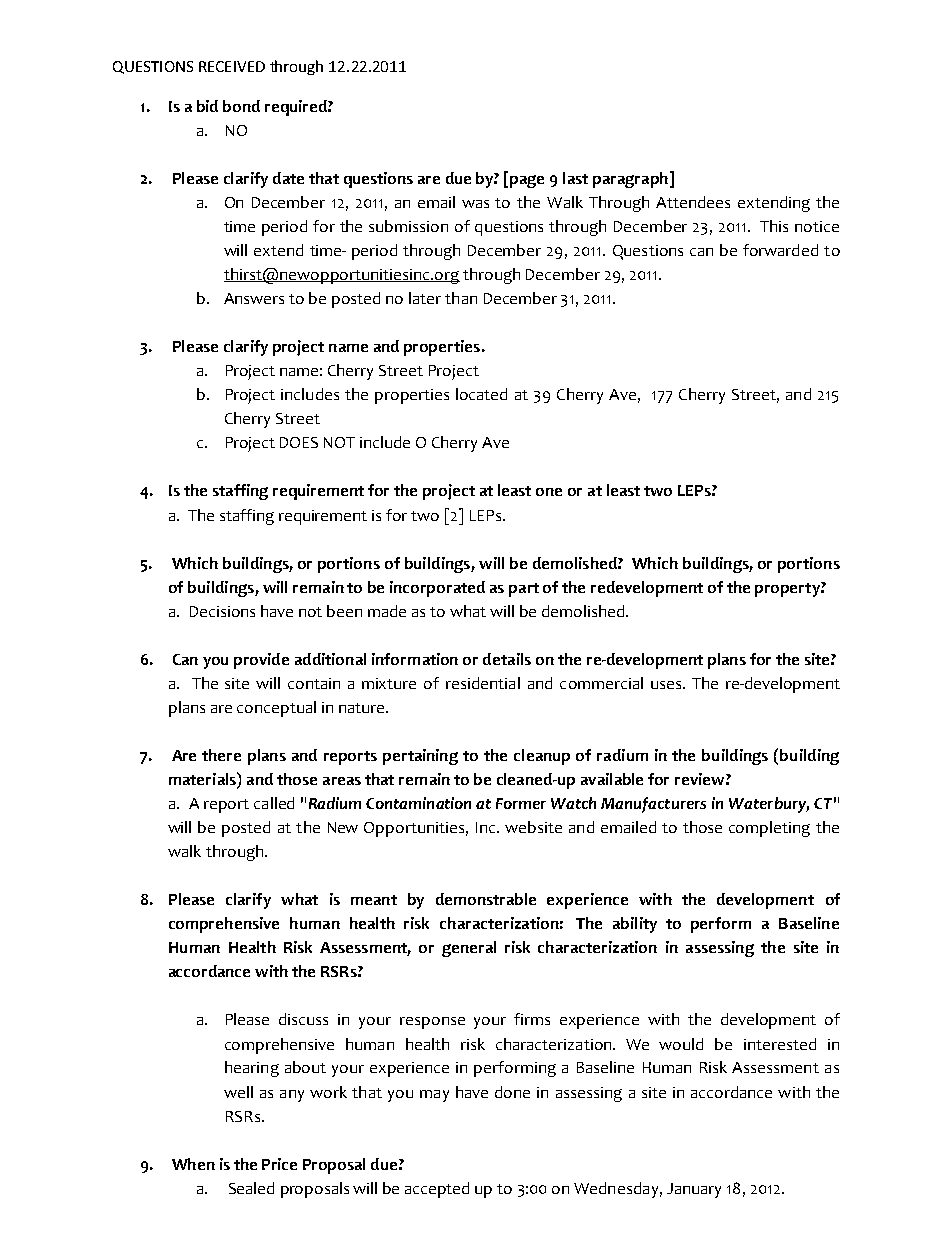  Describe the element at coordinates (693, 202) in the screenshot. I see `Attendees` at that location.
